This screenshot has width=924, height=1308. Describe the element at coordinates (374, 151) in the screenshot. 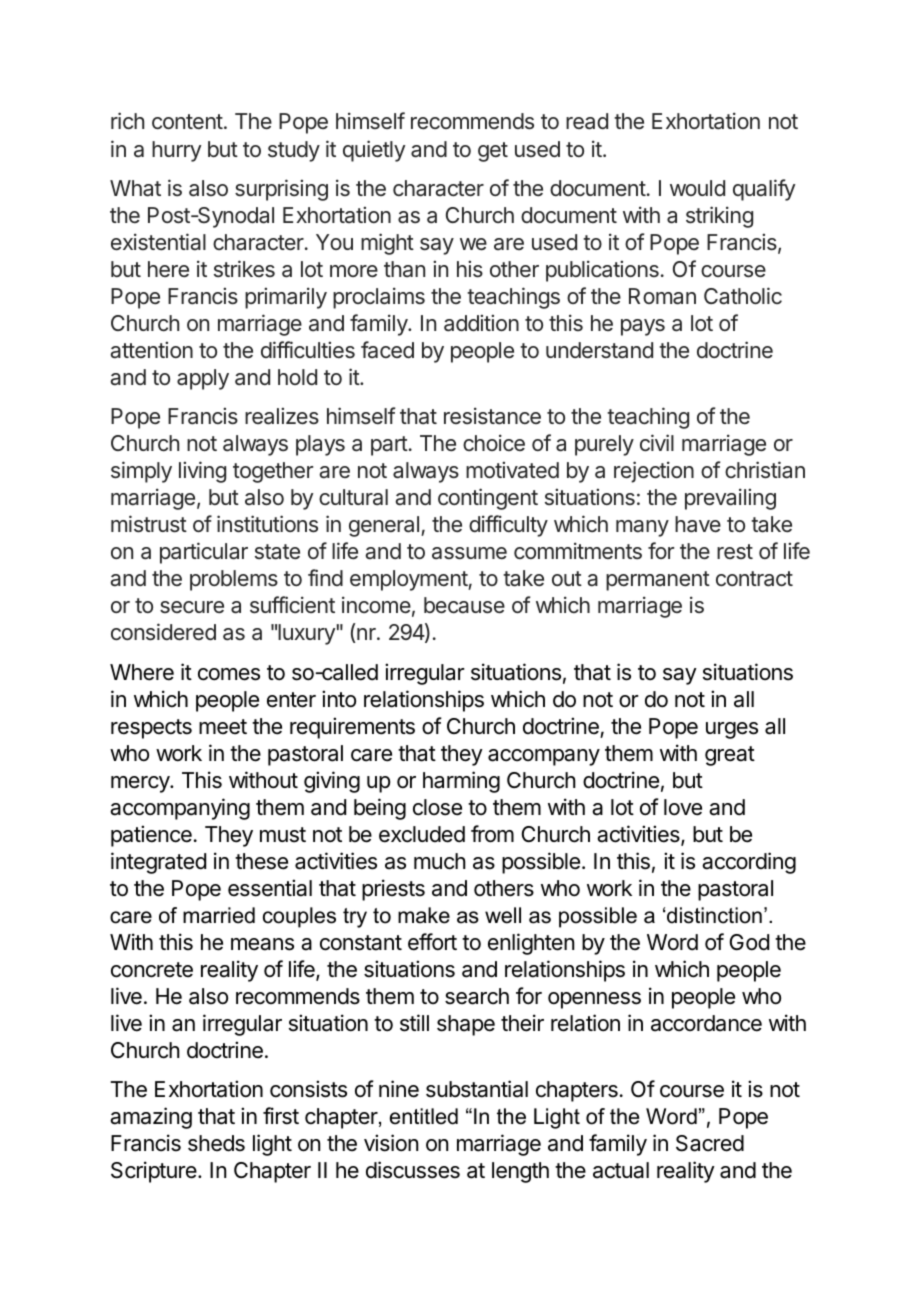

I see `quietly` at that location.
